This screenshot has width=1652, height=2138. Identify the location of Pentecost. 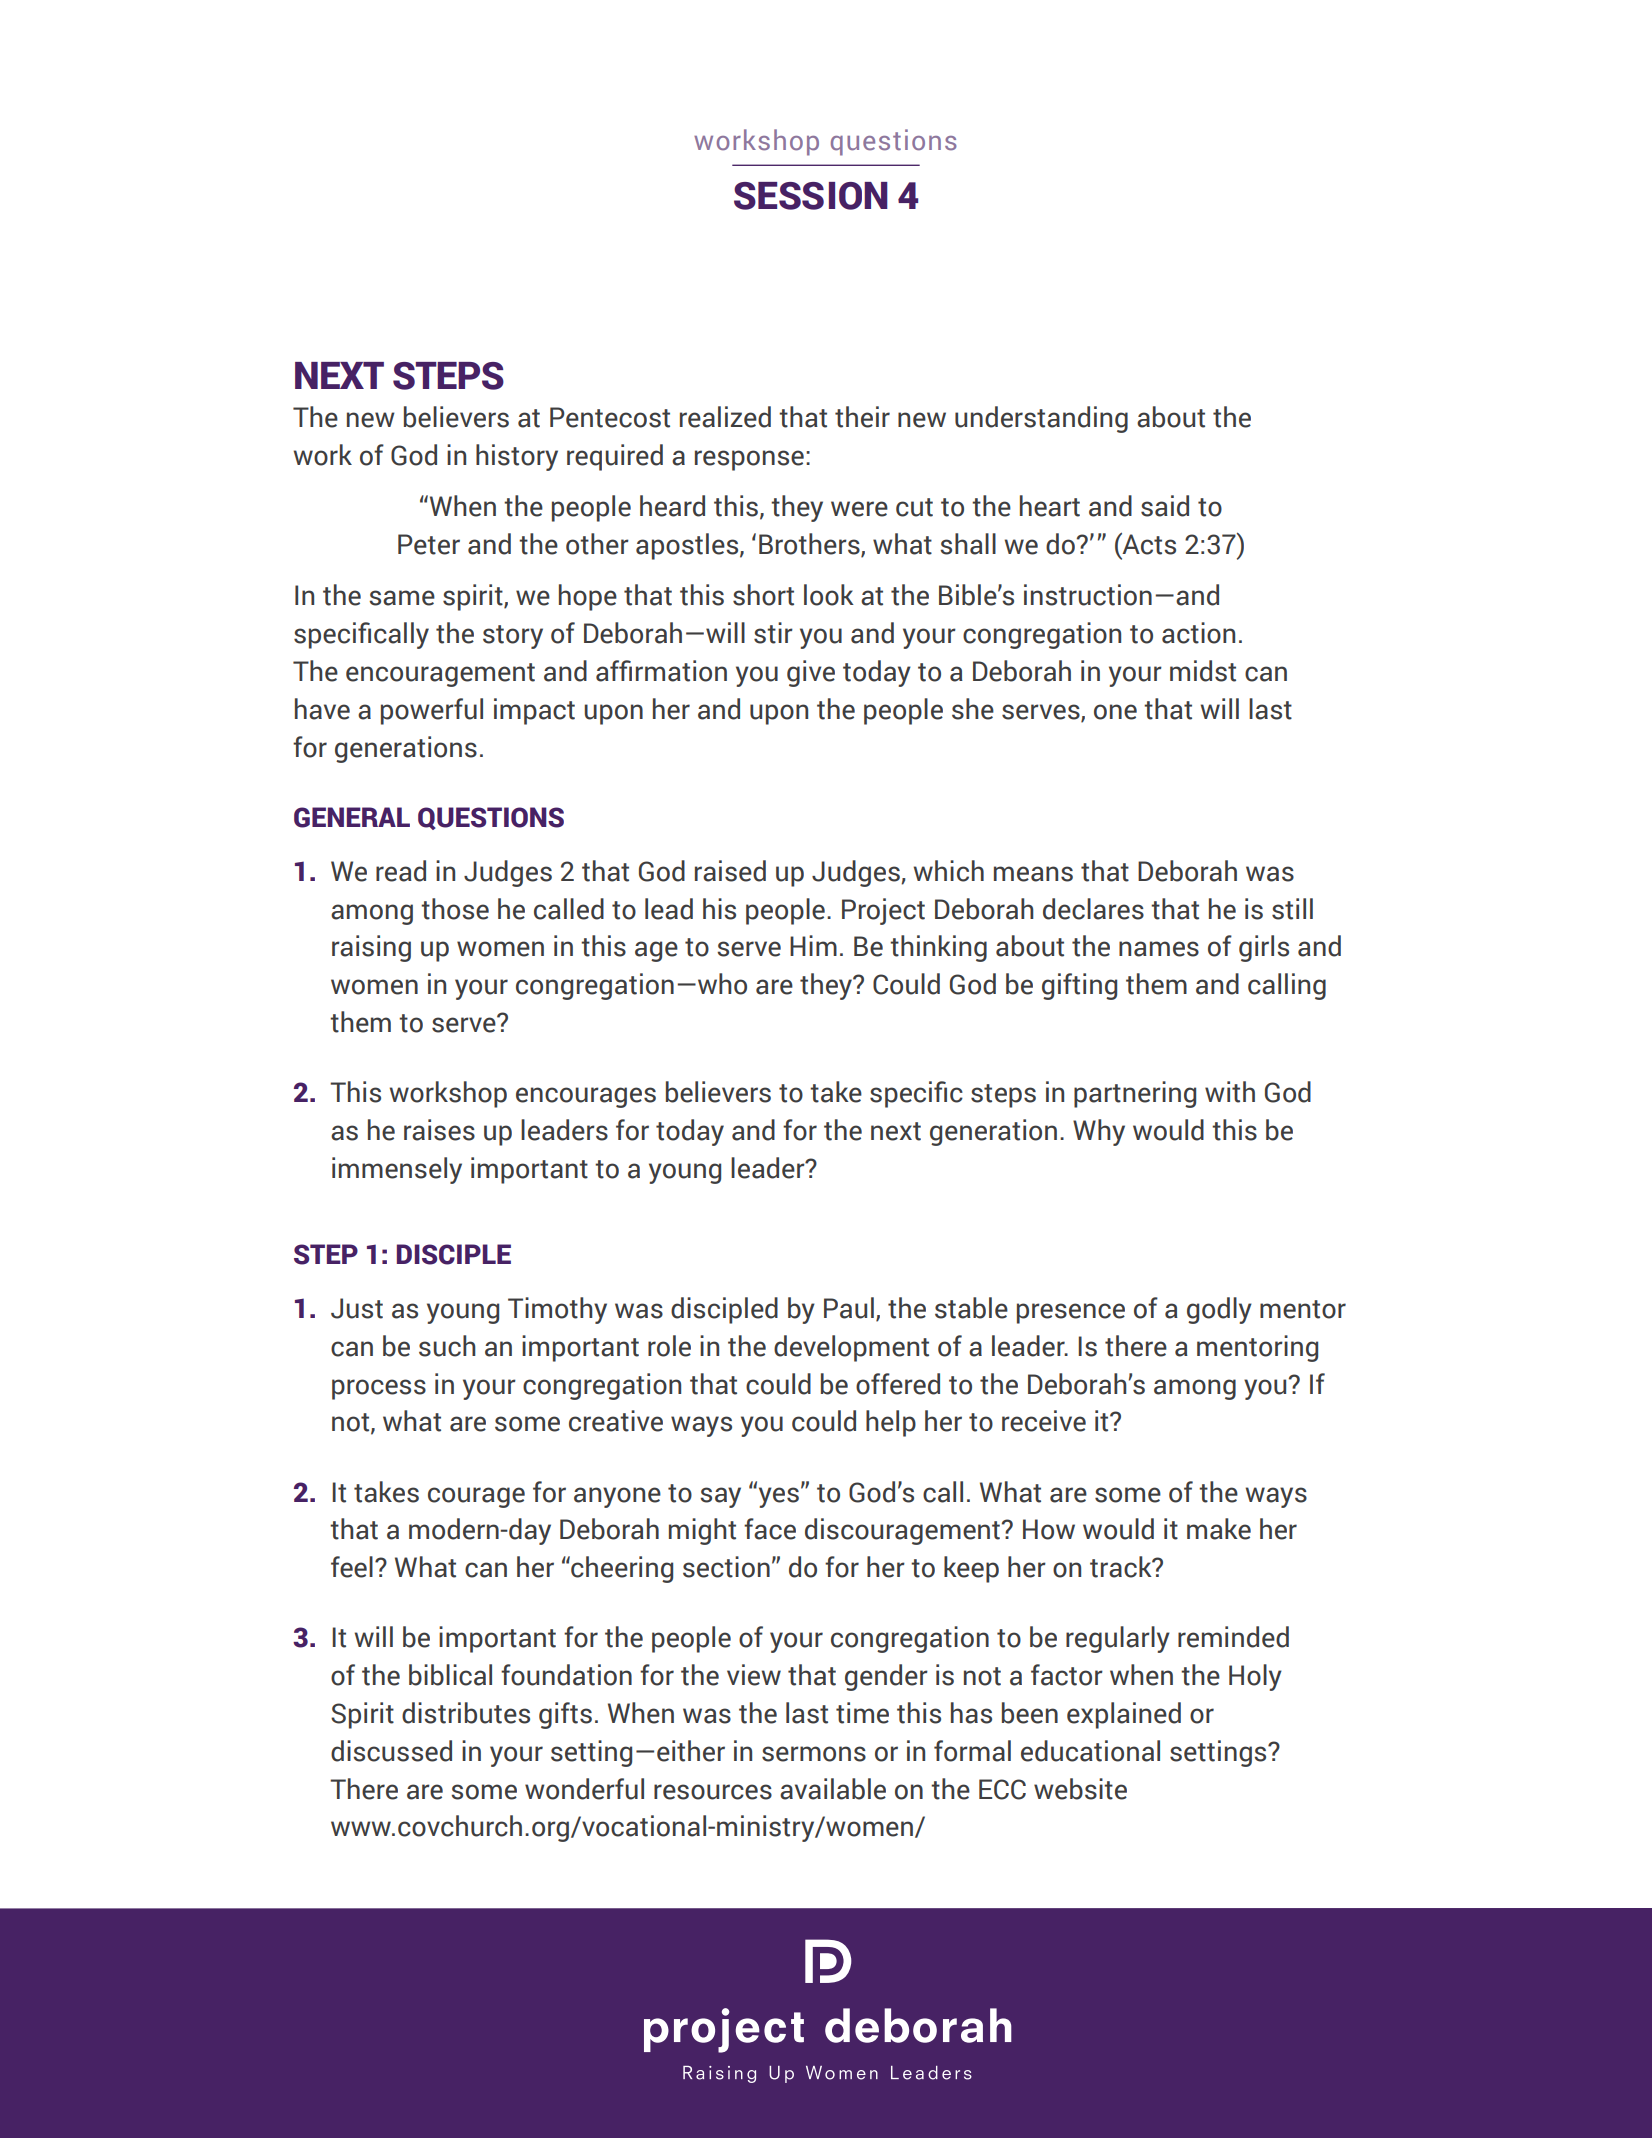
(610, 417).
